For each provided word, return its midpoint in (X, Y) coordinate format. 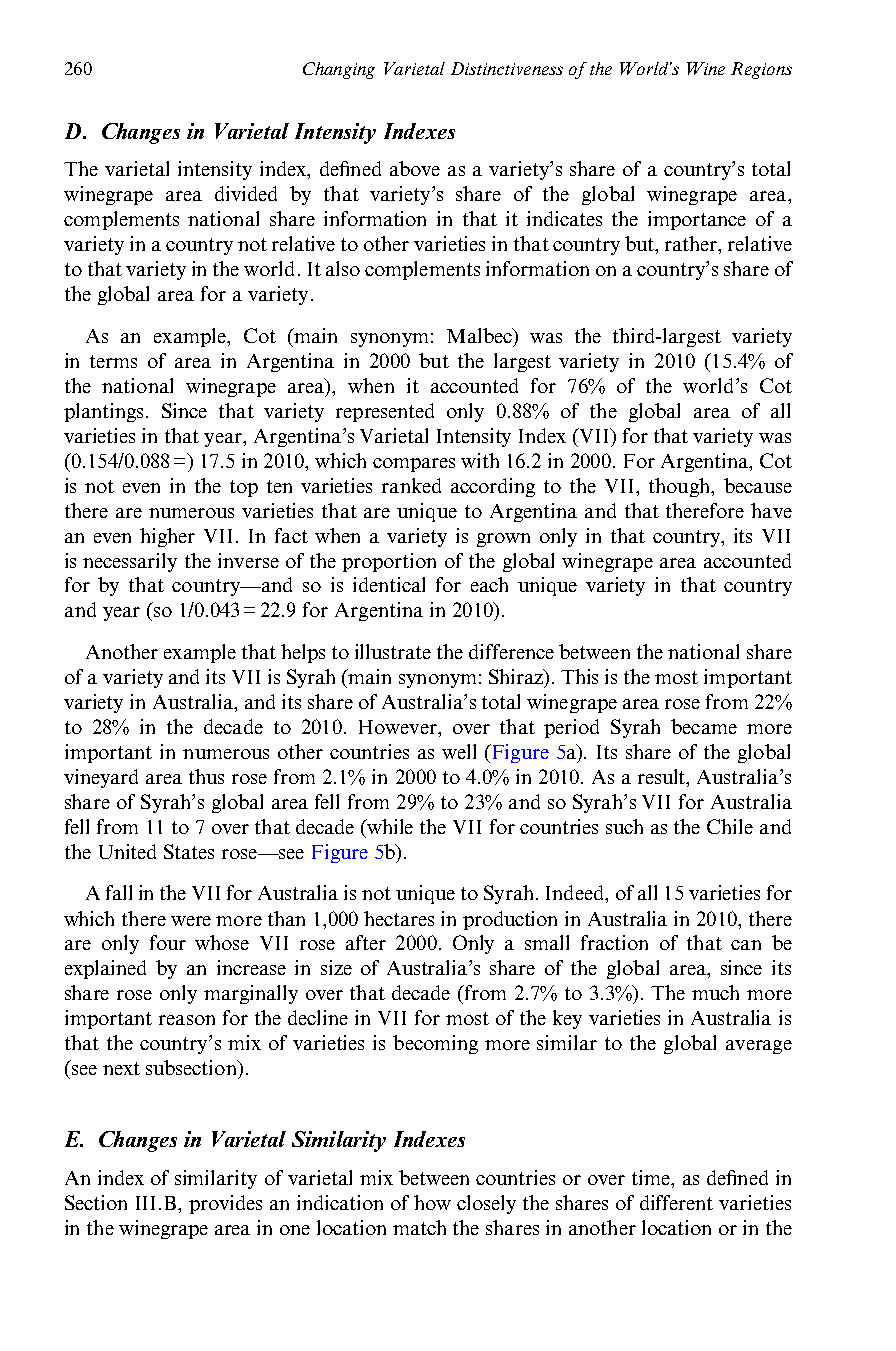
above (415, 168)
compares (414, 465)
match (419, 1227)
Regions (761, 70)
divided (246, 193)
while (389, 826)
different (676, 1202)
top (244, 488)
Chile (730, 826)
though (681, 487)
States (189, 851)
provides (225, 1204)
